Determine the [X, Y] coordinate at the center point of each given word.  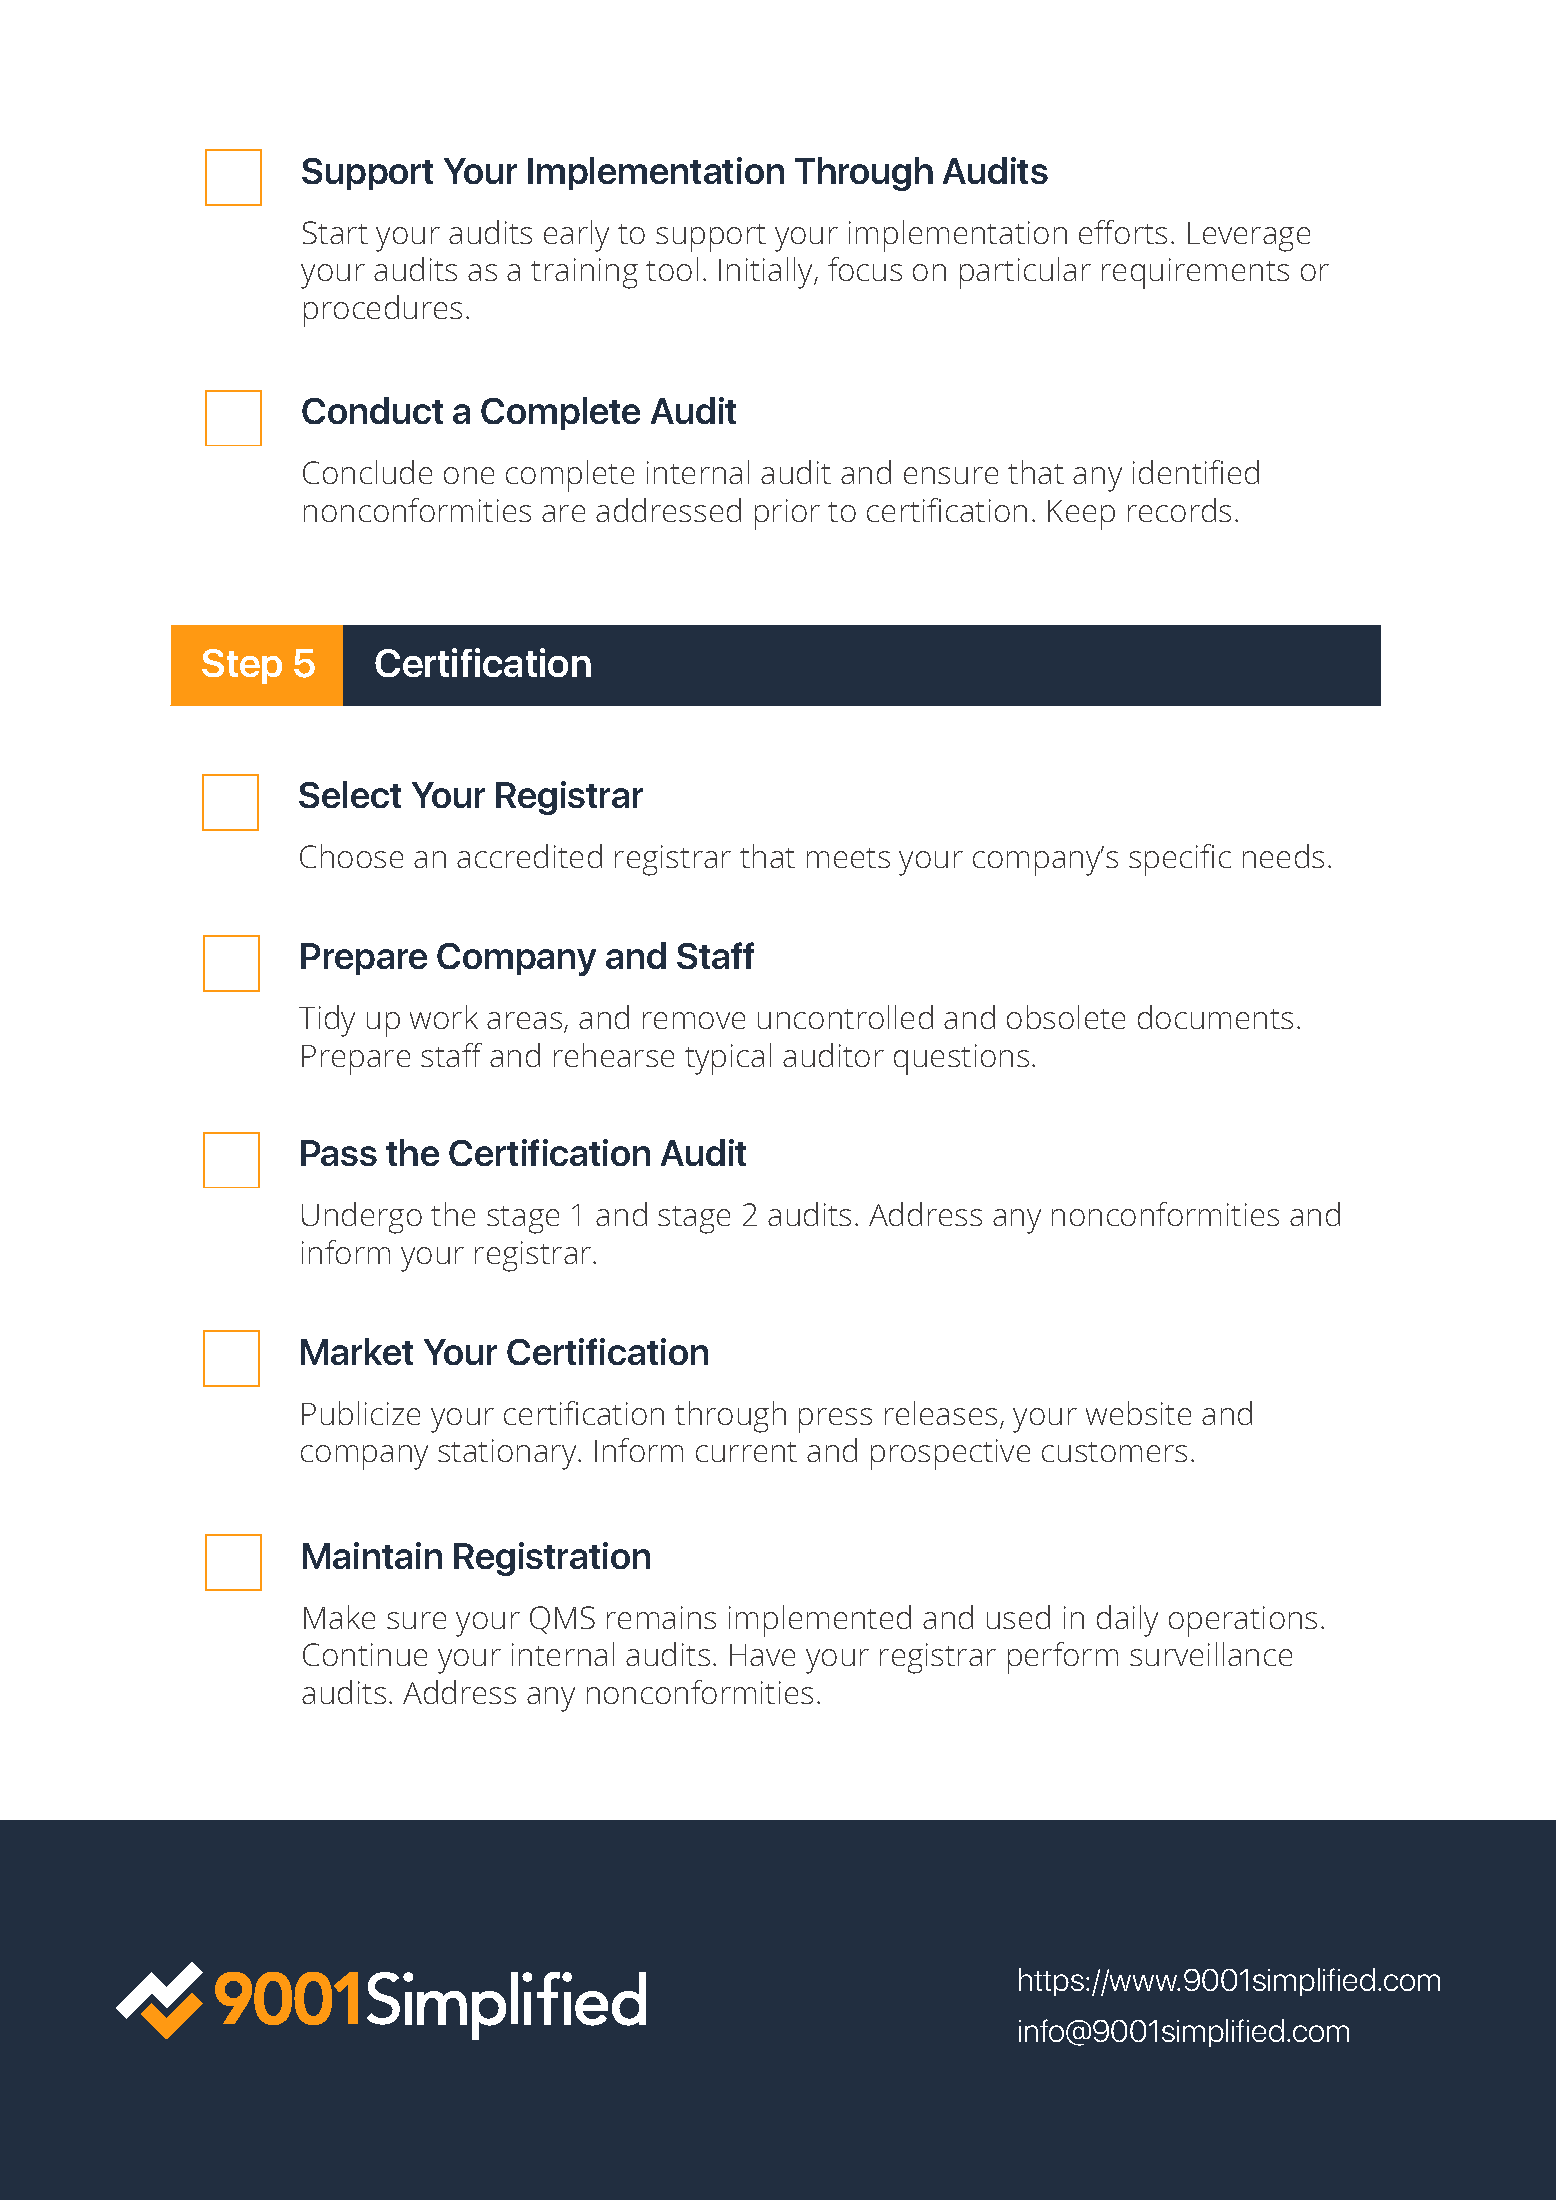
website [1138, 1413]
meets [848, 858]
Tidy [327, 1021]
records [1179, 510]
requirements [1195, 273]
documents [1215, 1017]
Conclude [367, 472]
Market [357, 1351]
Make [339, 1617]
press [835, 1420]
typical [728, 1059]
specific [1180, 860]
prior [787, 514]
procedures [383, 311]
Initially [767, 273]
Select [350, 794]
